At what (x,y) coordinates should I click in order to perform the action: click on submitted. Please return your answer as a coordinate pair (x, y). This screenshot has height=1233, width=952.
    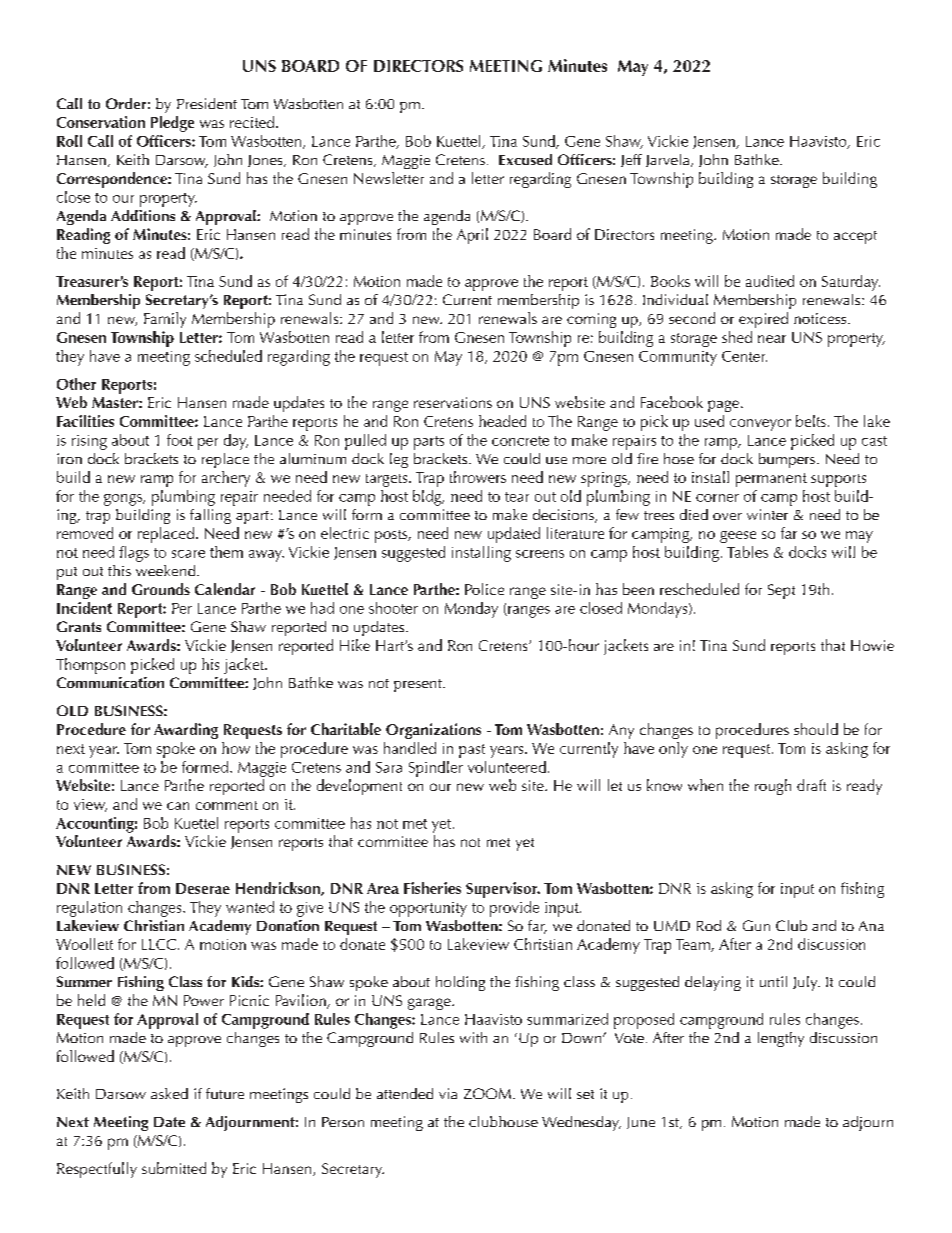
    Looking at the image, I should click on (174, 1168).
